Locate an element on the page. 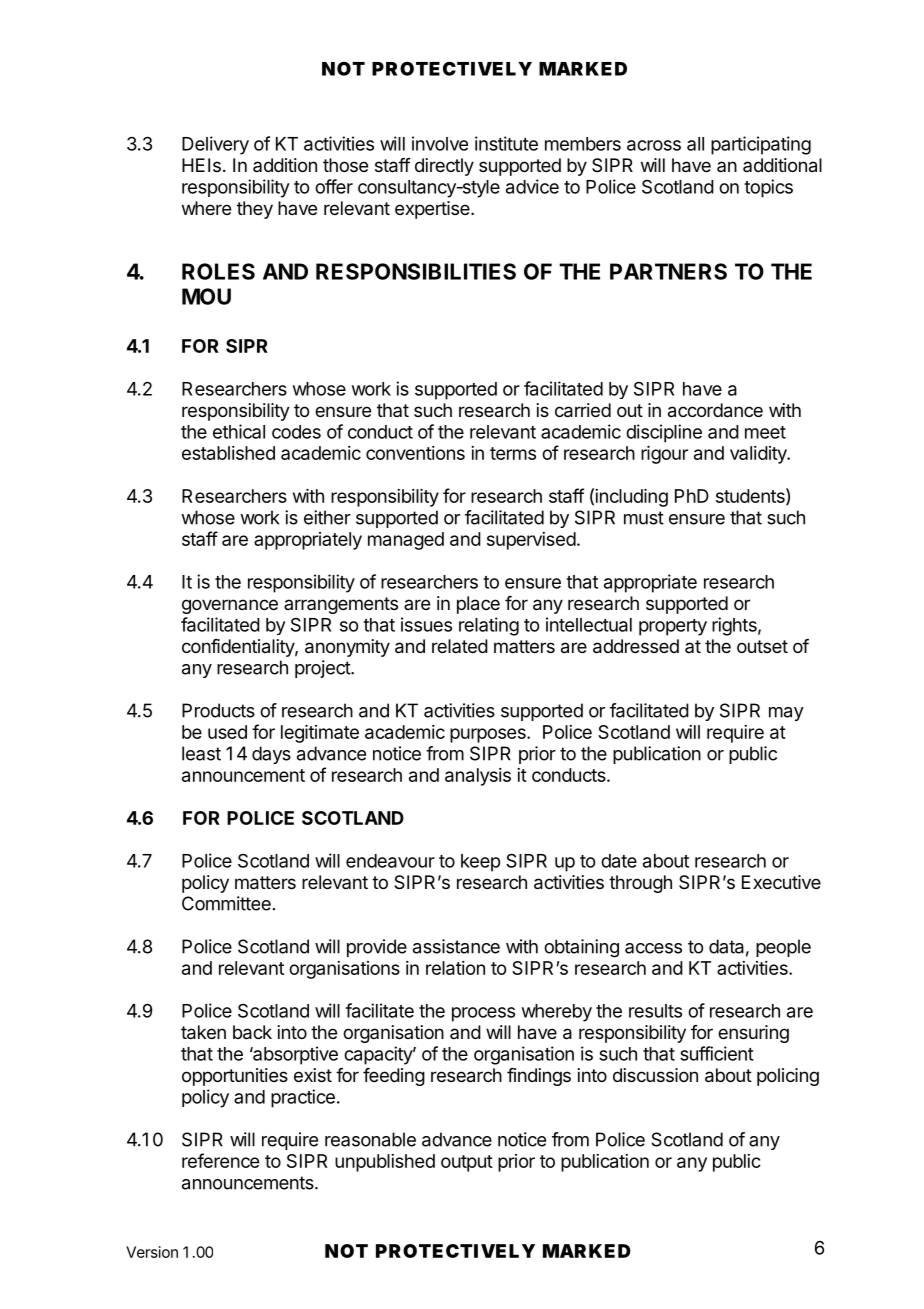 The image size is (924, 1309). all is located at coordinates (695, 144).
